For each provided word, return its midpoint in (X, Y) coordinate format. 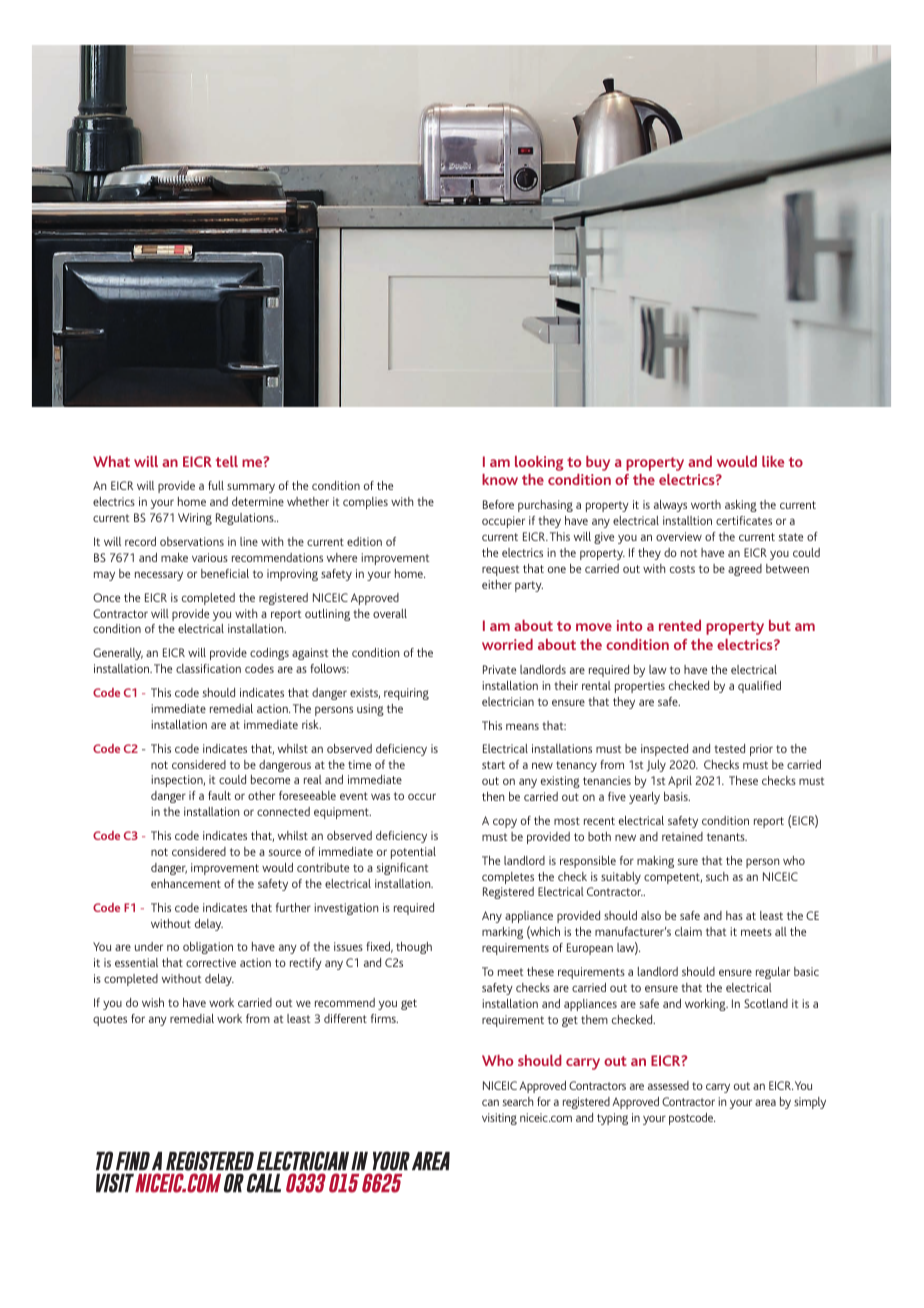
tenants (727, 837)
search (517, 1101)
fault (219, 795)
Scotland (766, 1003)
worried (507, 644)
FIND (133, 1161)
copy (505, 823)
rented (680, 625)
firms (384, 1018)
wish (153, 1002)
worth (706, 504)
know (500, 479)
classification (208, 668)
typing (612, 1119)
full (216, 485)
